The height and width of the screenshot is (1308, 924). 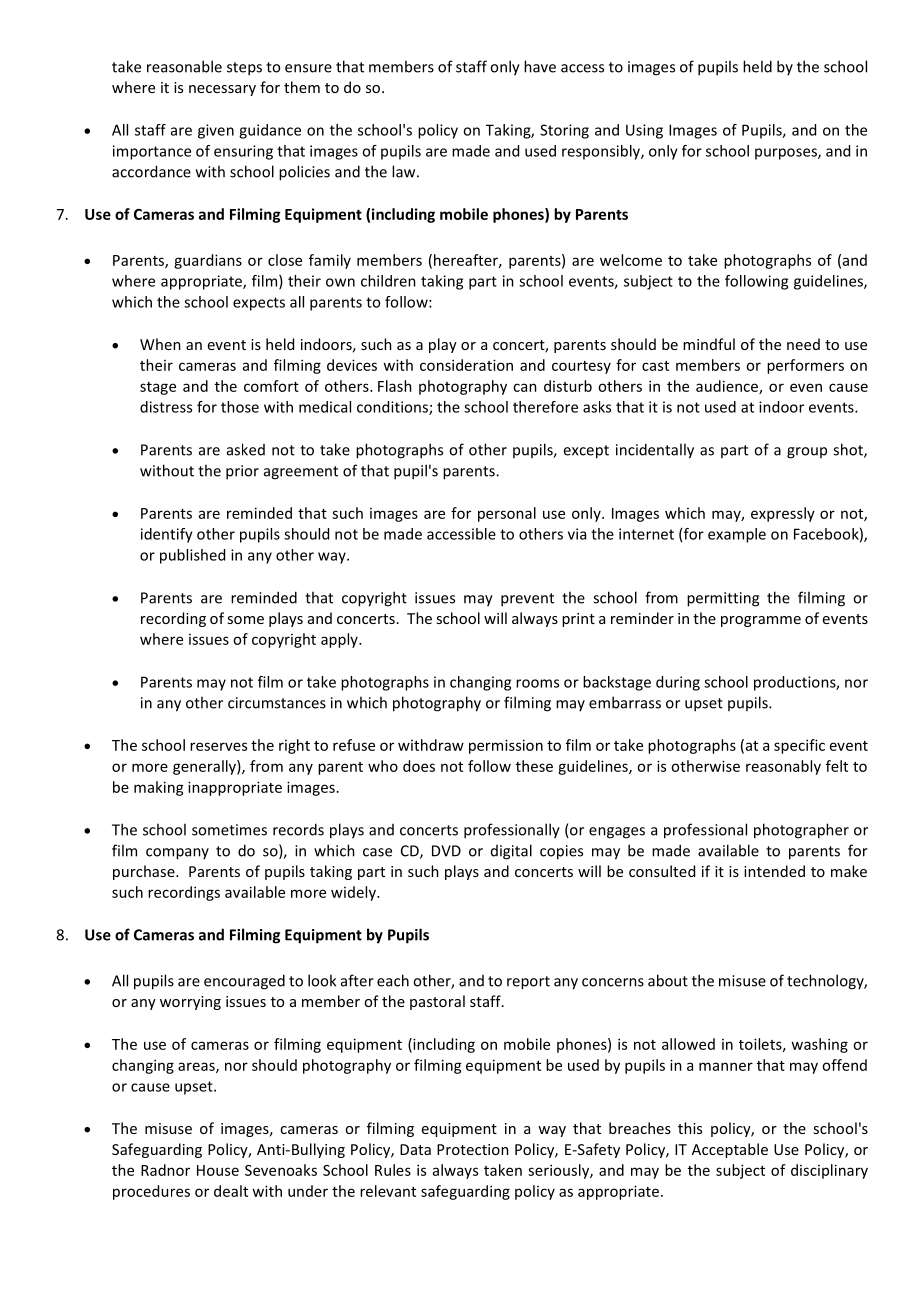 What do you see at coordinates (218, 1170) in the screenshot?
I see `House` at bounding box center [218, 1170].
